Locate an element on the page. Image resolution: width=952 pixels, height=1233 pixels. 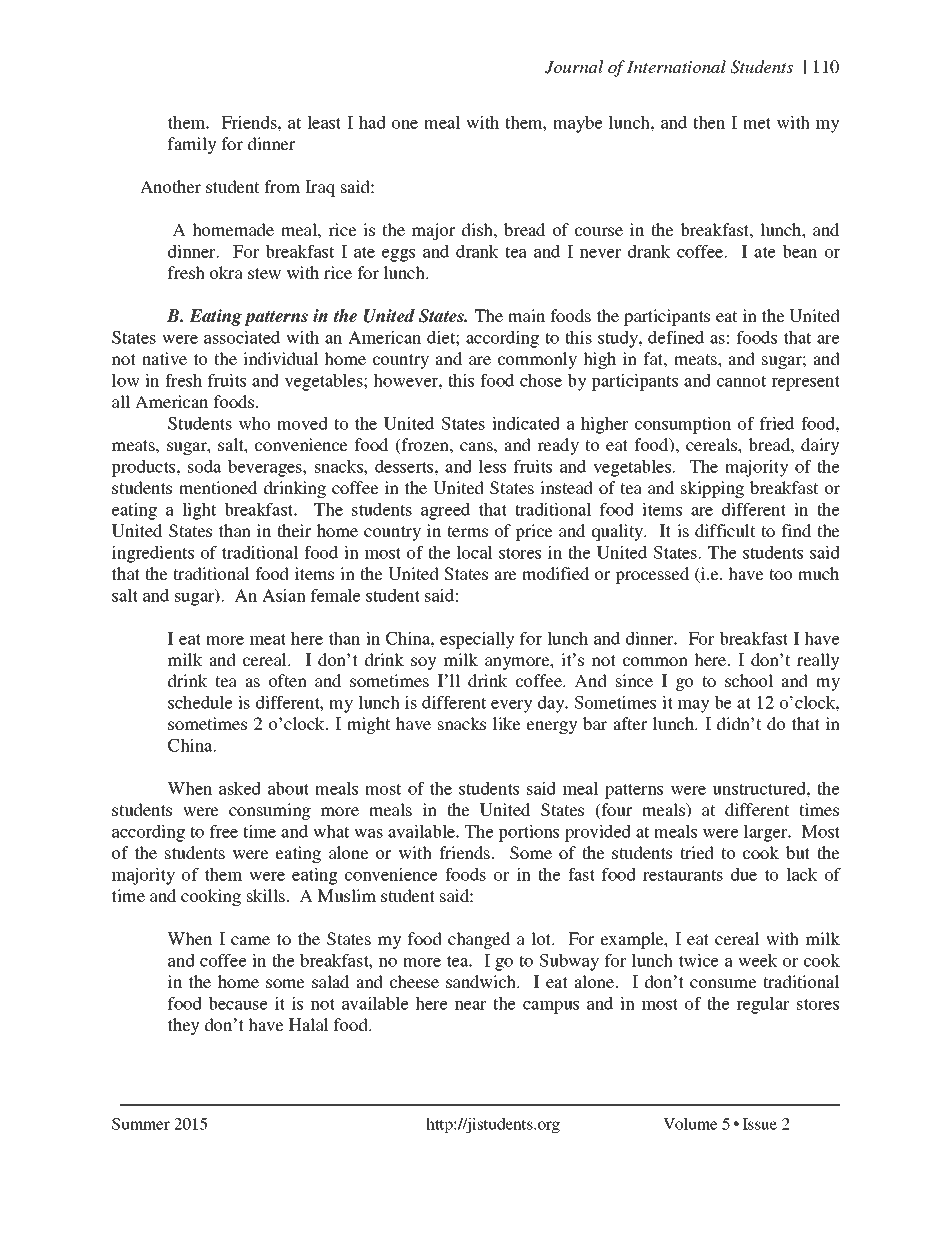
then is located at coordinates (709, 122).
